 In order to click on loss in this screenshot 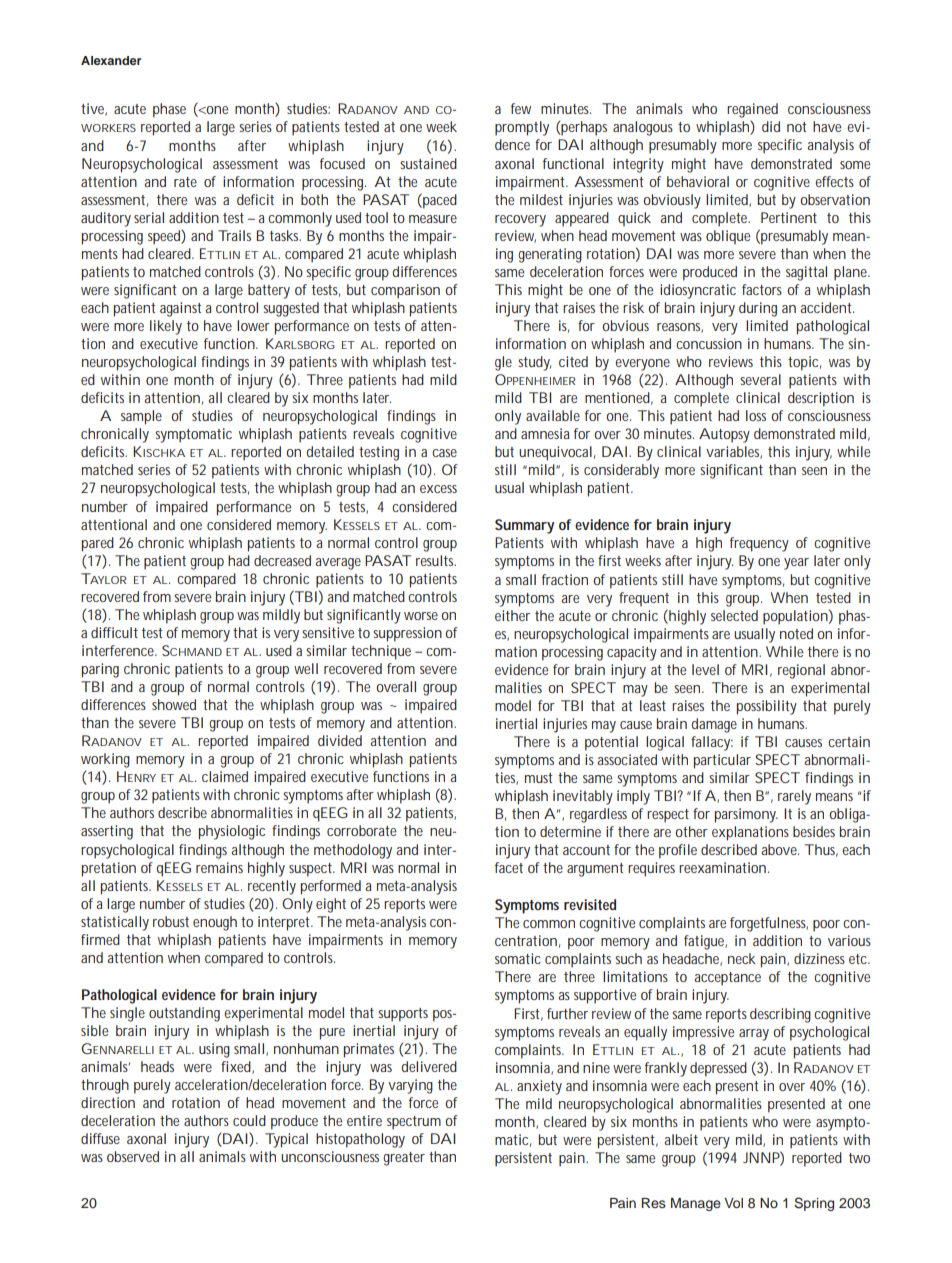, I will do `click(756, 415)`.
